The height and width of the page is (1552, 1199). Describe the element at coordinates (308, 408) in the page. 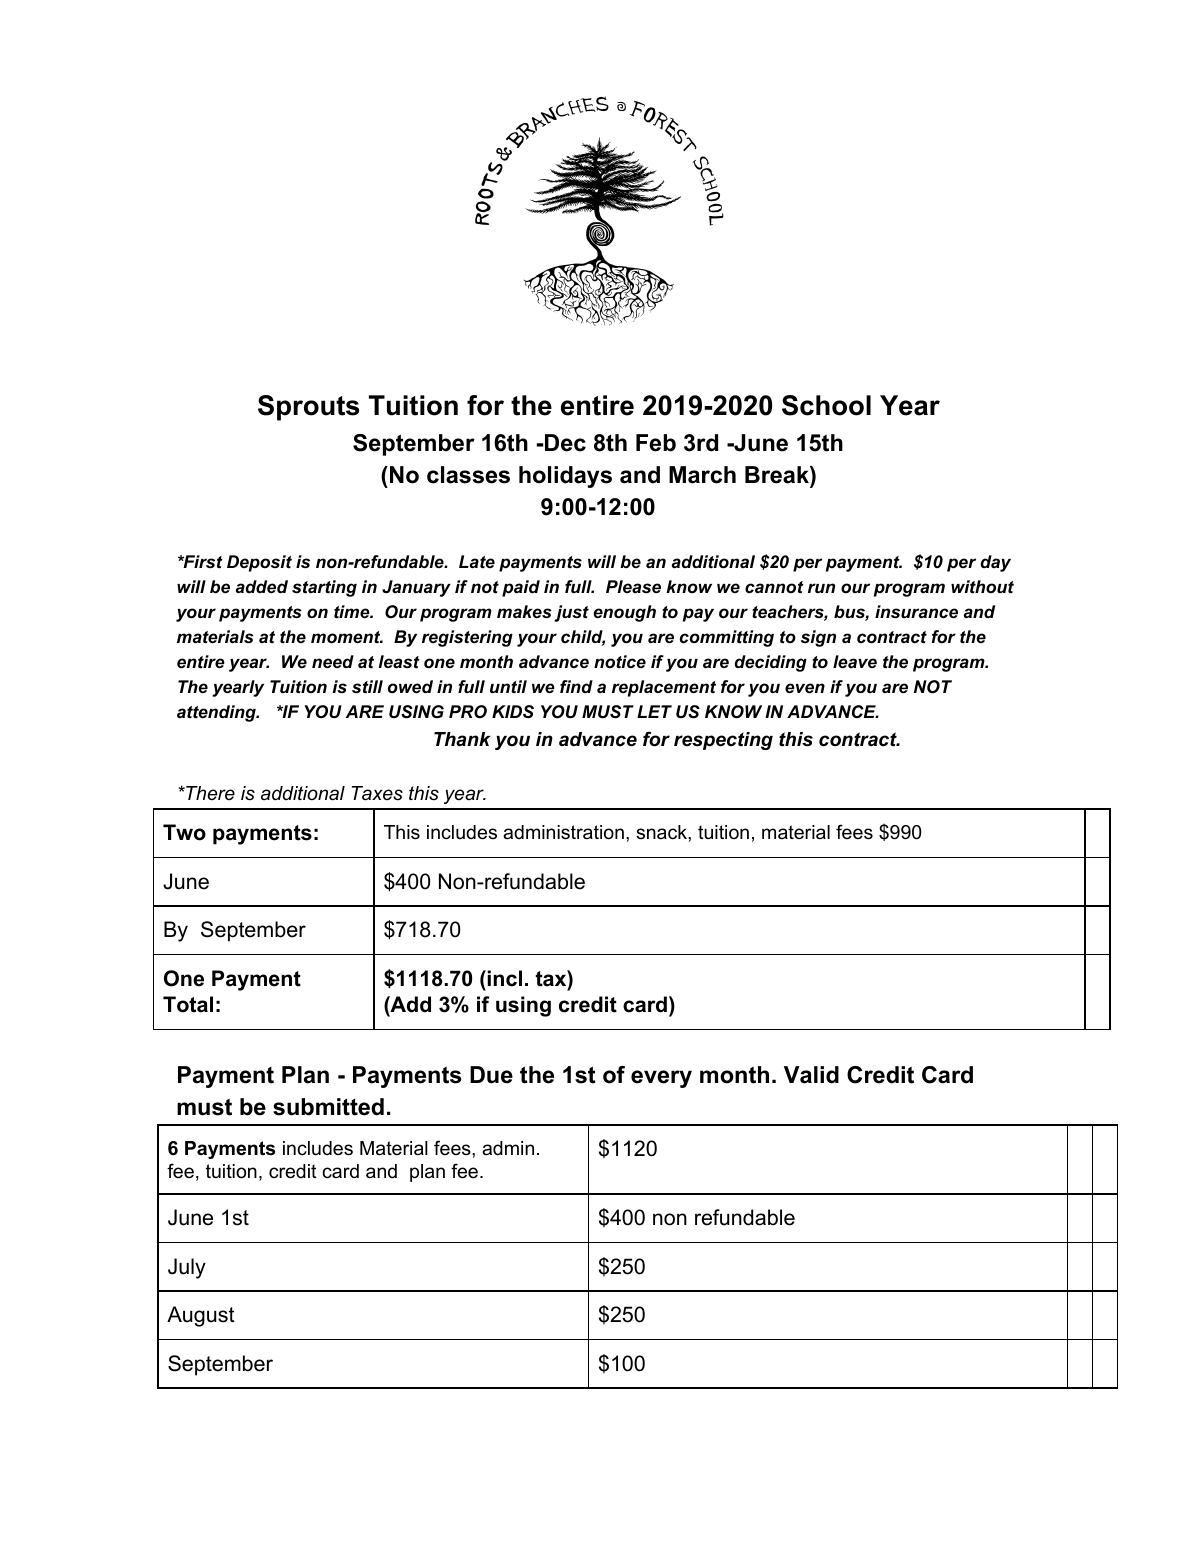

I see `Sprouts` at that location.
